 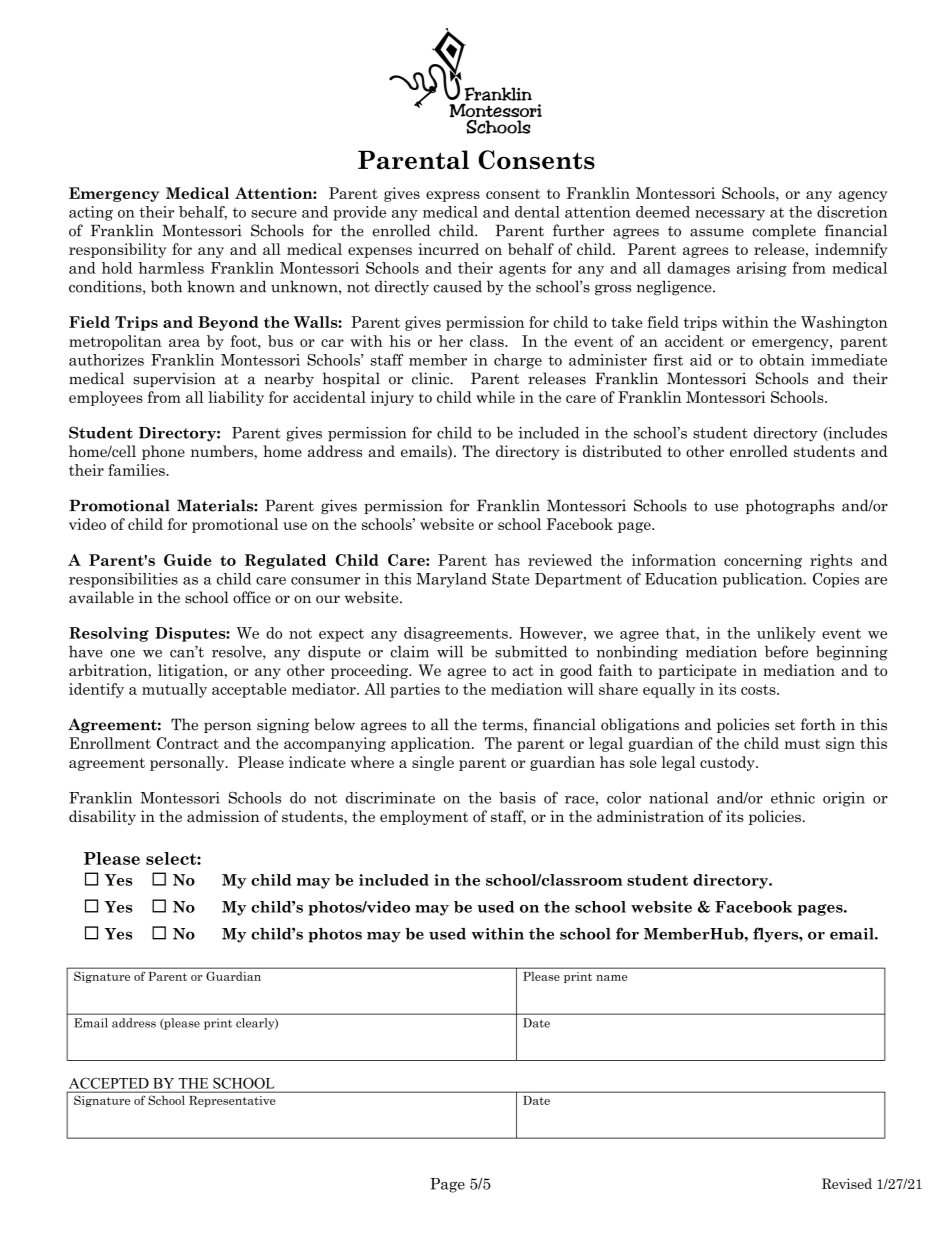 I want to click on publication, so click(x=764, y=580).
